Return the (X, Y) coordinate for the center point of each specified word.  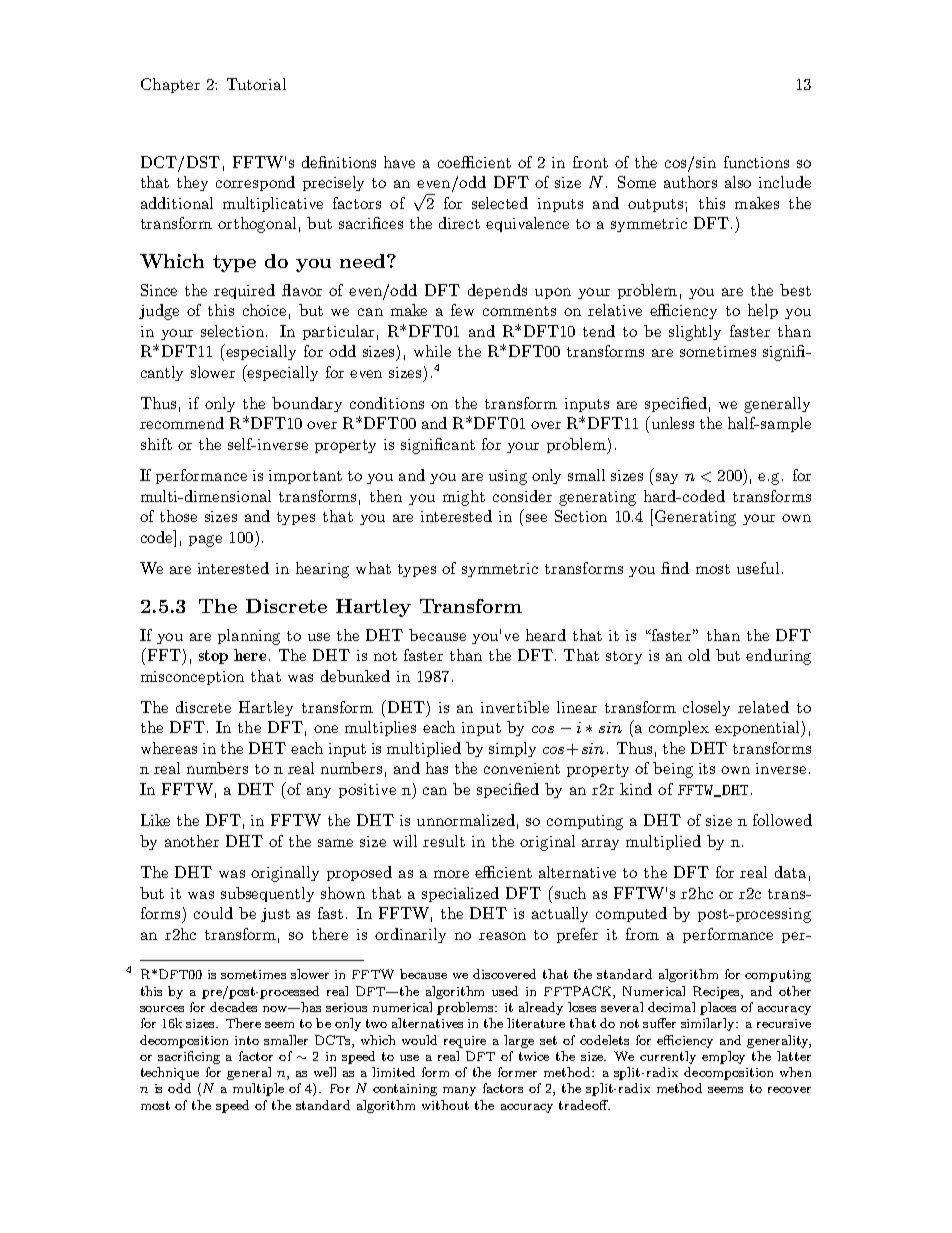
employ (723, 1057)
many (459, 1091)
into (247, 1040)
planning (249, 637)
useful (758, 568)
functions (756, 162)
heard (546, 635)
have (399, 162)
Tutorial (256, 84)
